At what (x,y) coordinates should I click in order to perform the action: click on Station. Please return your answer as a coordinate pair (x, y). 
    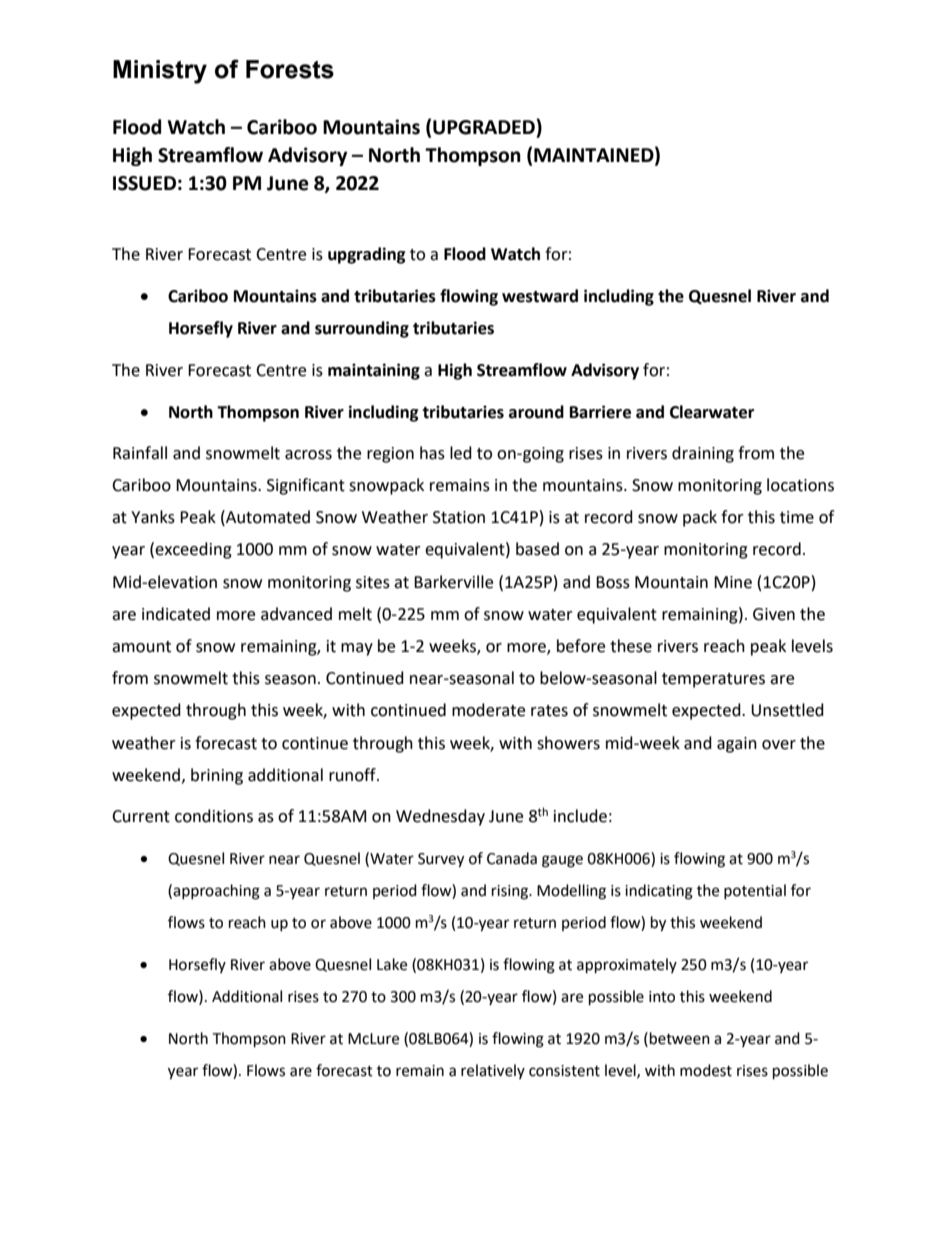
    Looking at the image, I should click on (459, 517).
